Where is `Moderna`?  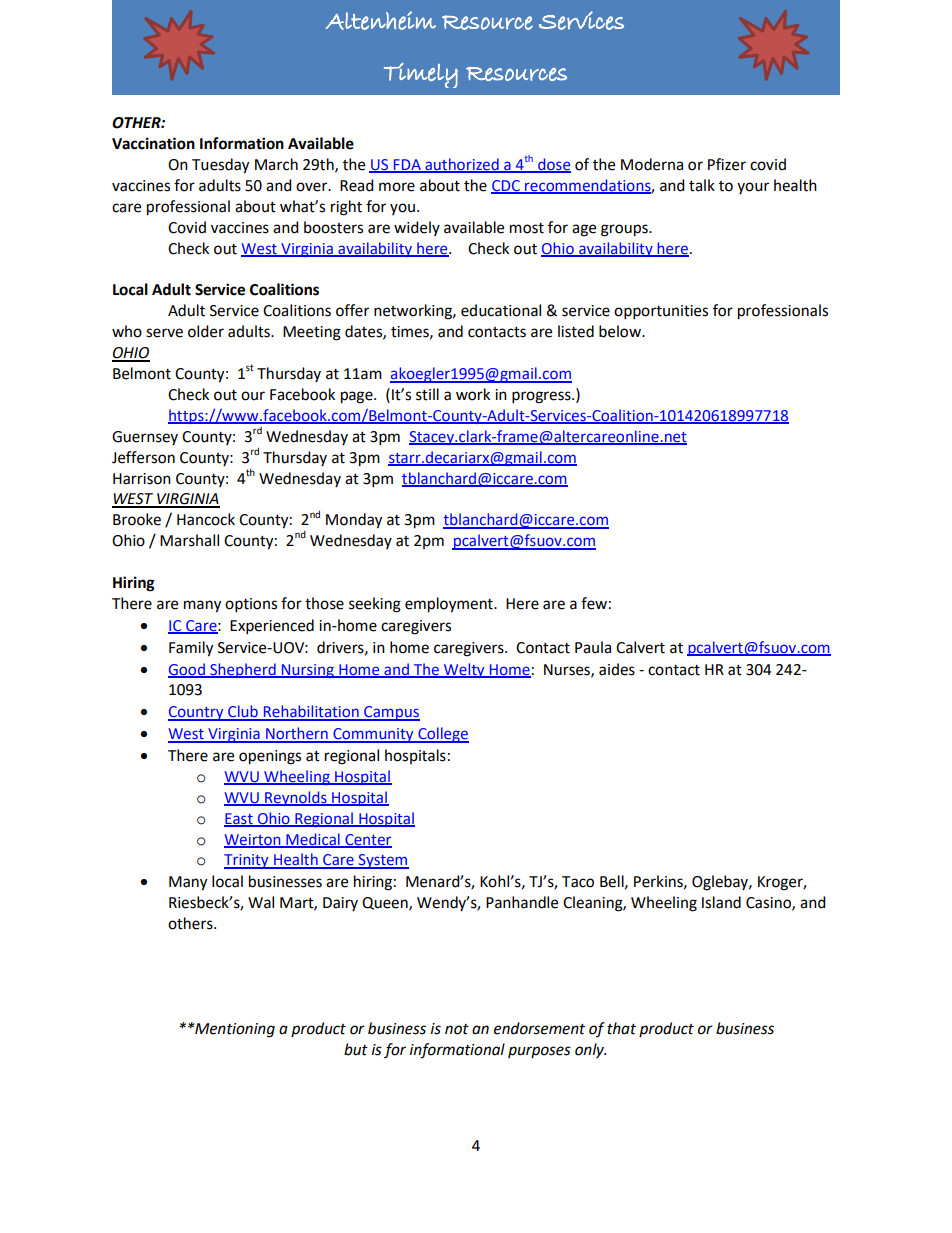 Moderna is located at coordinates (652, 164).
